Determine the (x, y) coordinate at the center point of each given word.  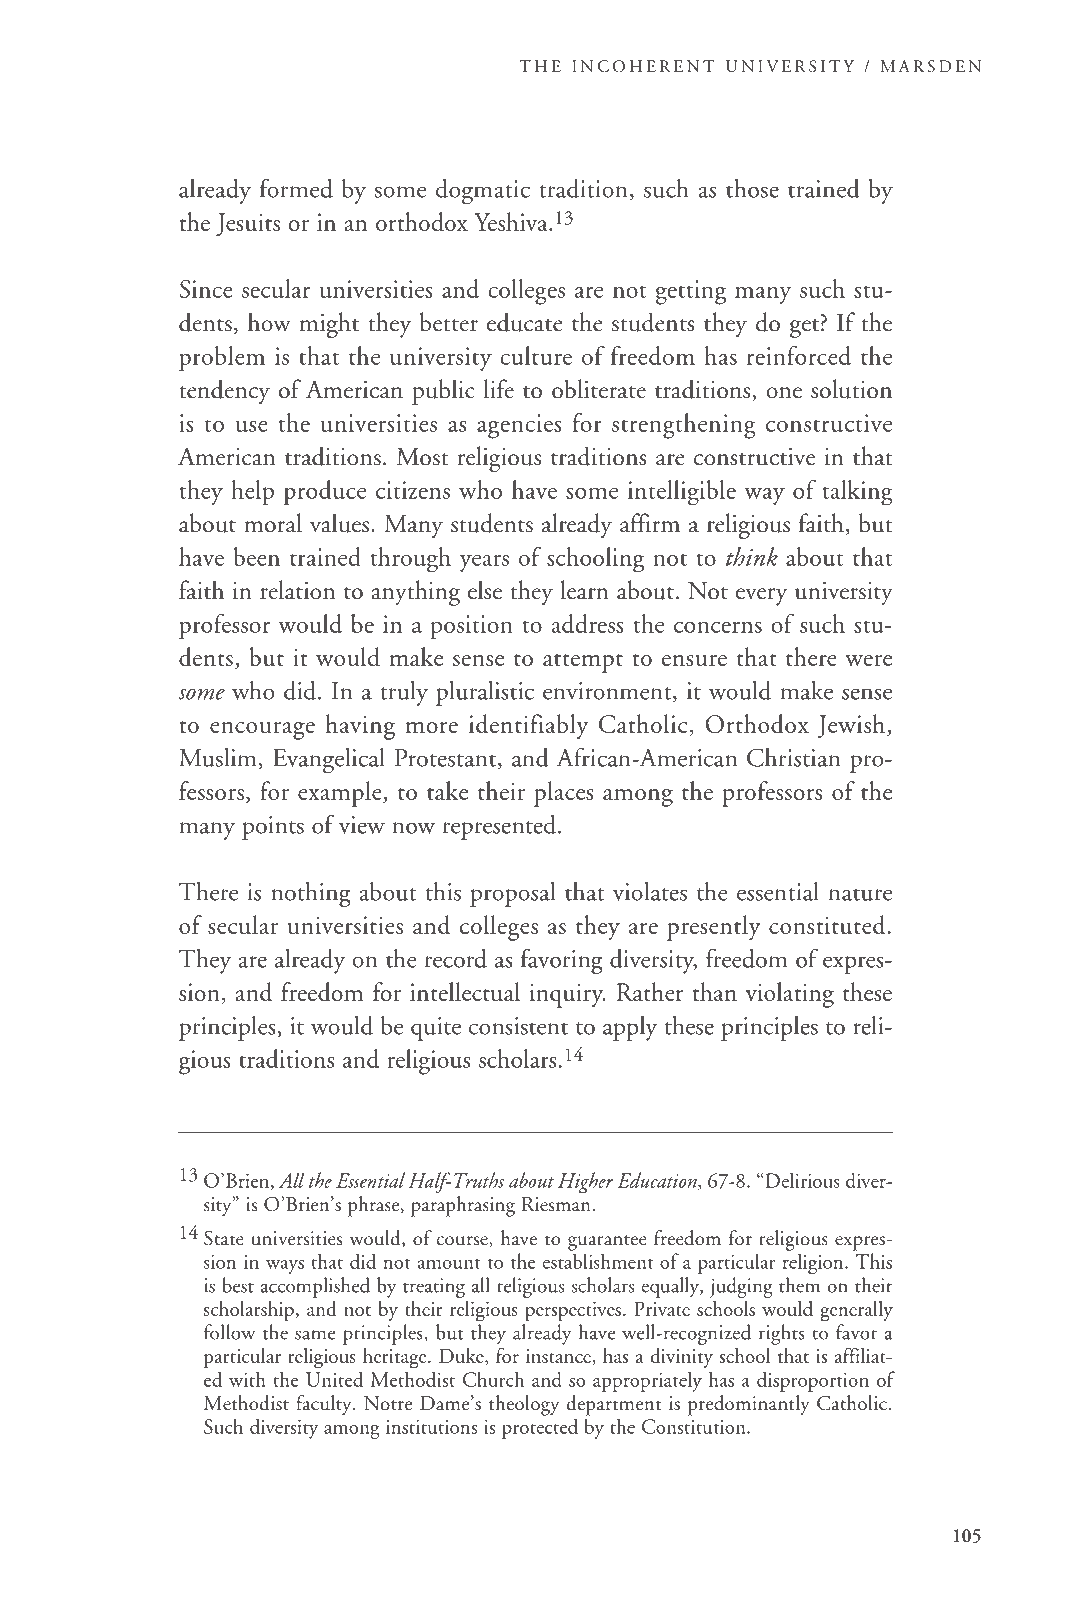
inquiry (568, 995)
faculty (325, 1405)
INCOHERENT (643, 66)
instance (558, 1356)
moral (273, 523)
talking (858, 492)
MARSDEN (931, 66)
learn (584, 590)
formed (296, 188)
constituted (827, 924)
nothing (311, 894)
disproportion (813, 1381)
